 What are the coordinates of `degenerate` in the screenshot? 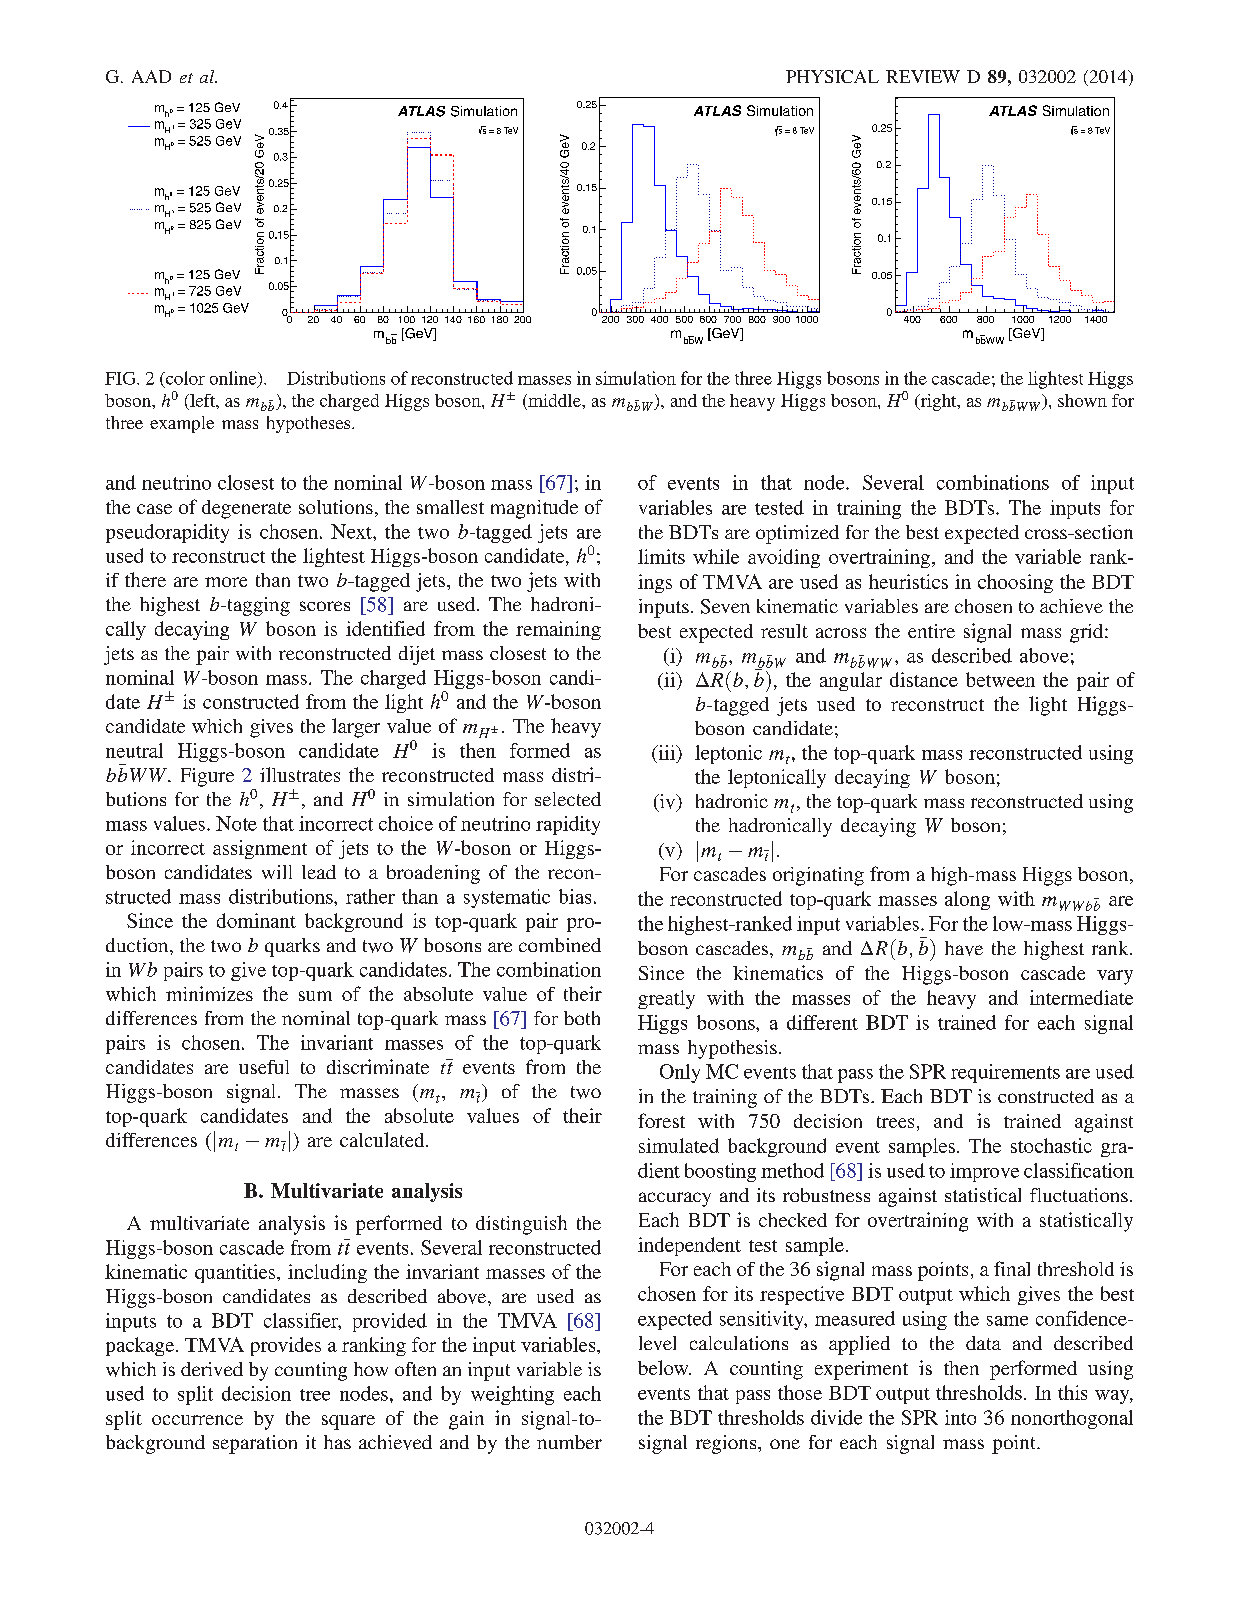 It's located at (246, 509).
